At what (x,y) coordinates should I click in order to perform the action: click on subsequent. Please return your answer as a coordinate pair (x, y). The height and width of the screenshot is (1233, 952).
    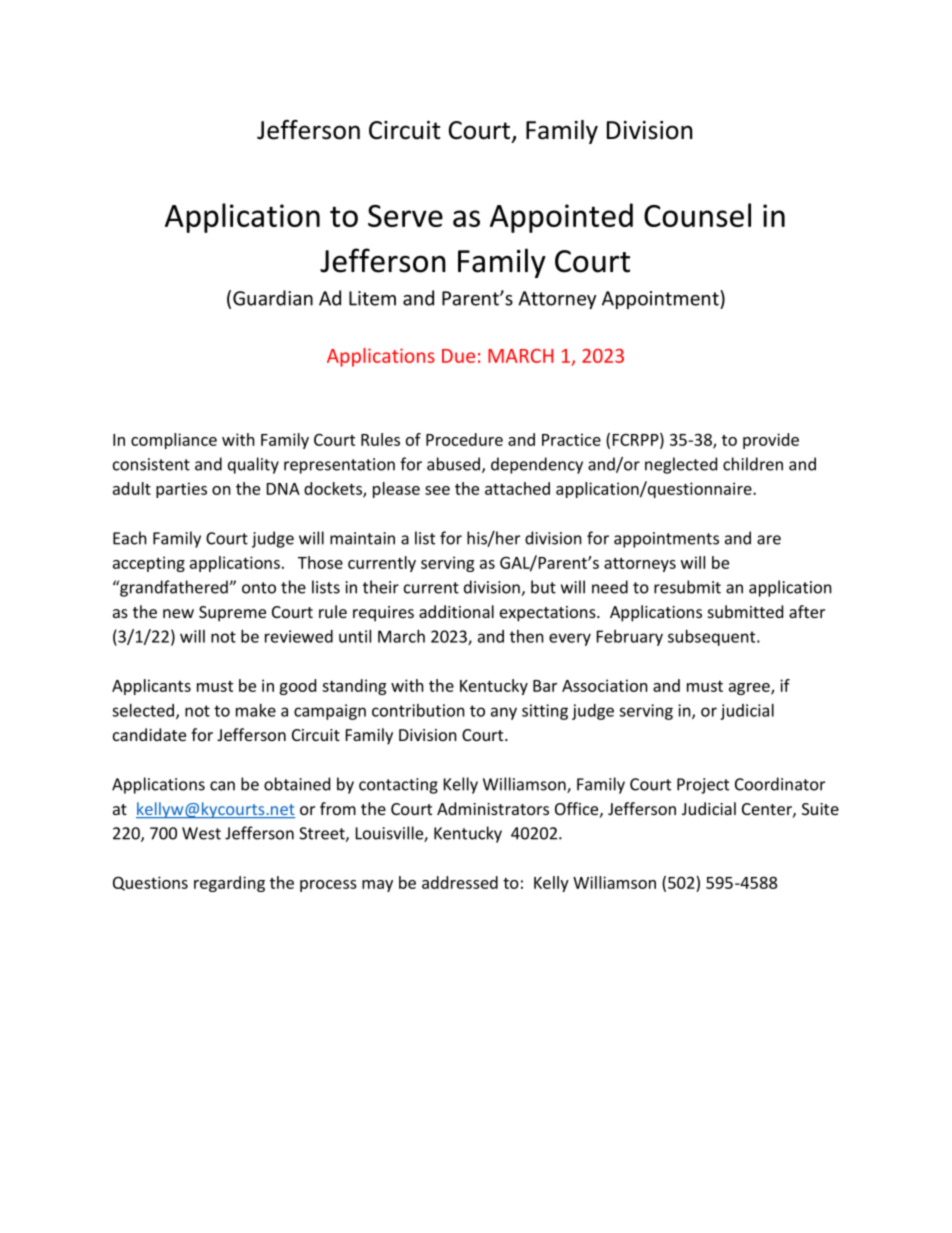
    Looking at the image, I should click on (713, 638).
